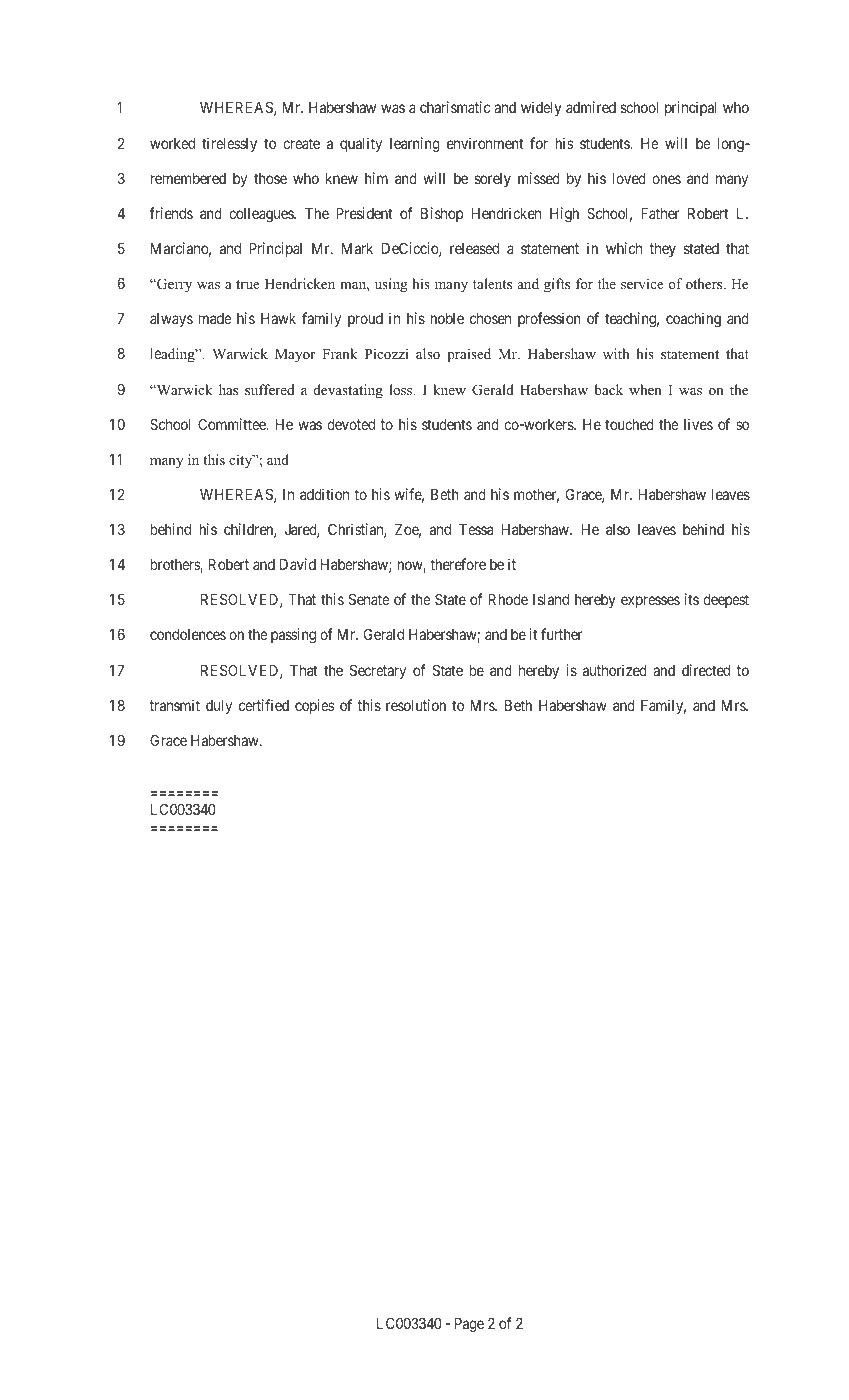 This screenshot has height=1400, width=849. I want to click on touched, so click(629, 424).
